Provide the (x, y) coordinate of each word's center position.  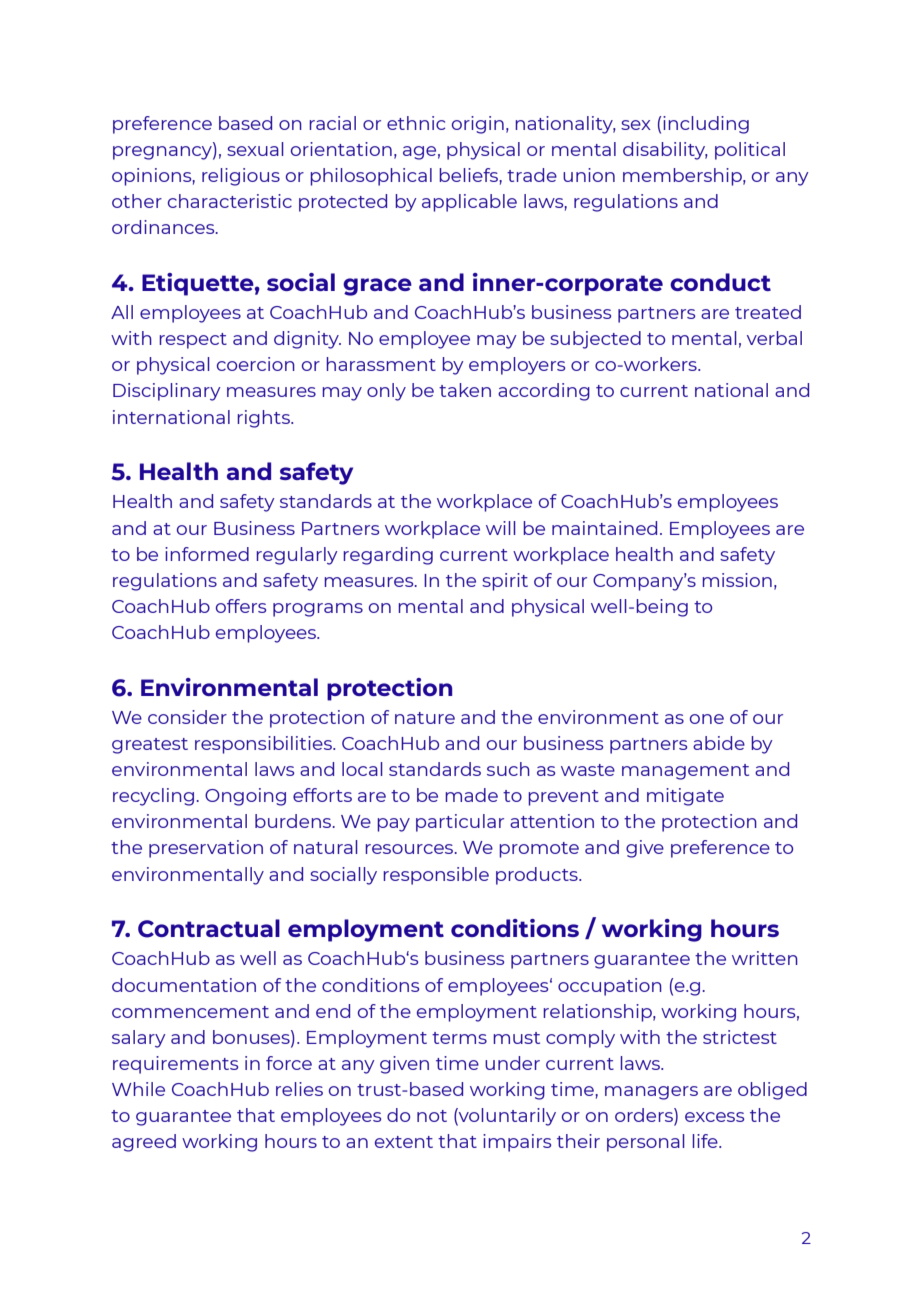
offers (241, 606)
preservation (206, 849)
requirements (175, 1065)
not (432, 1116)
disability (665, 151)
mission (737, 580)
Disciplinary (167, 392)
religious (241, 177)
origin (478, 125)
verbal (774, 338)
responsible (436, 876)
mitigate (685, 797)
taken (465, 390)
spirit (505, 582)
